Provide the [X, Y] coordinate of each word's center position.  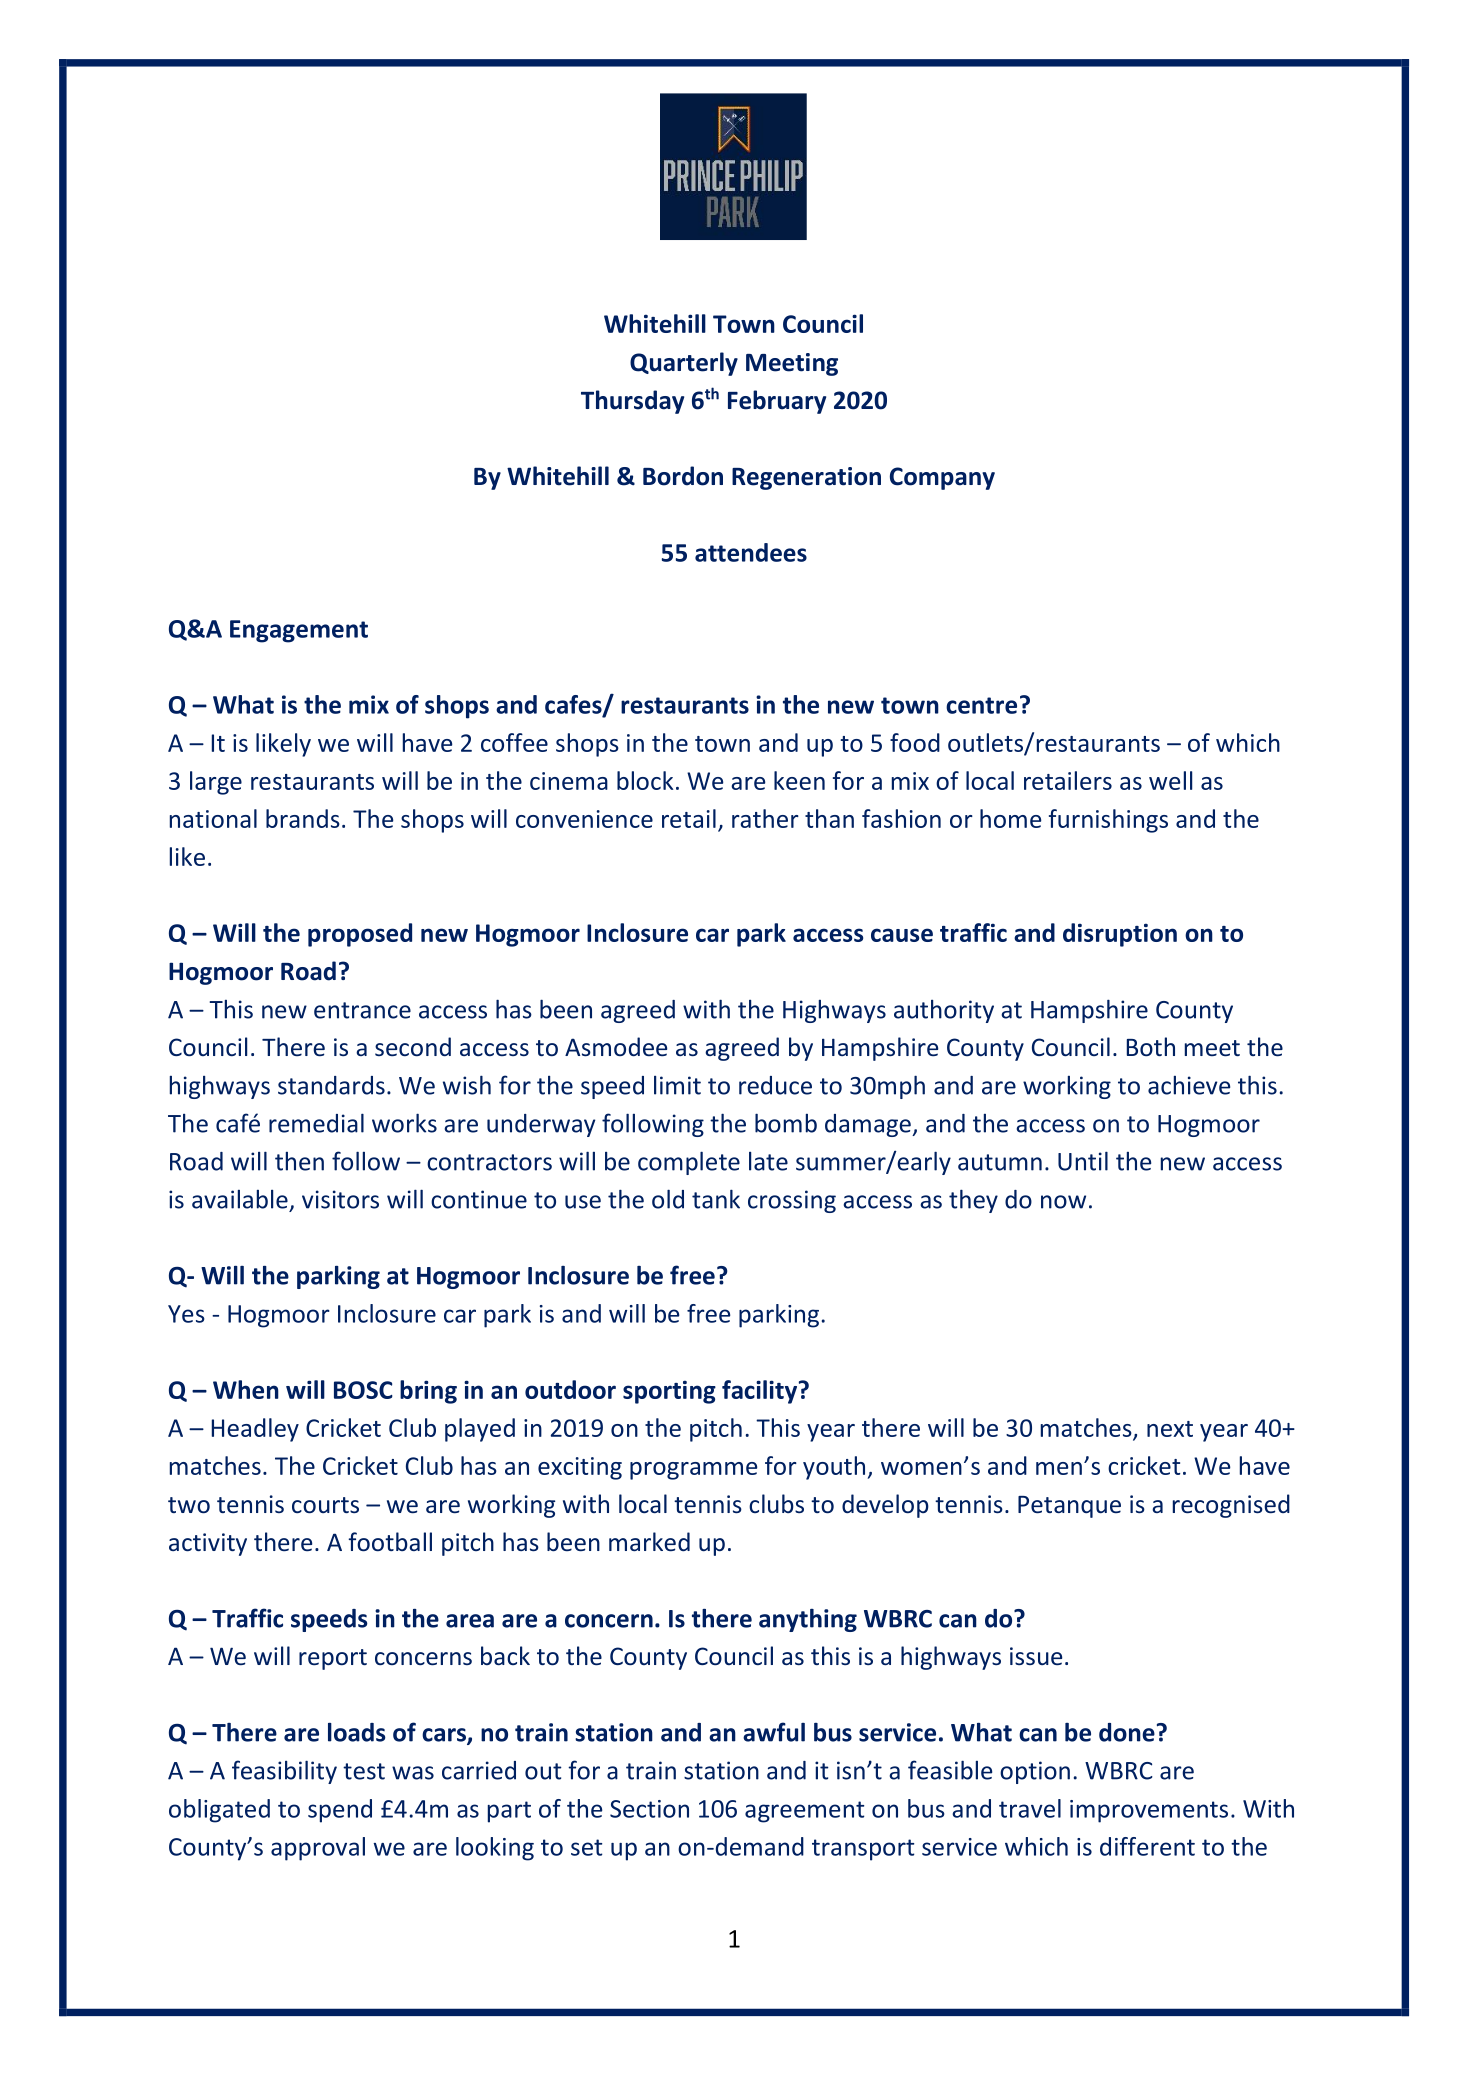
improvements [1149, 1811]
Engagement [299, 631]
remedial [316, 1123]
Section [649, 1809]
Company [942, 478]
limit [677, 1085]
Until [1083, 1161]
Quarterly [684, 364]
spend [340, 1811]
